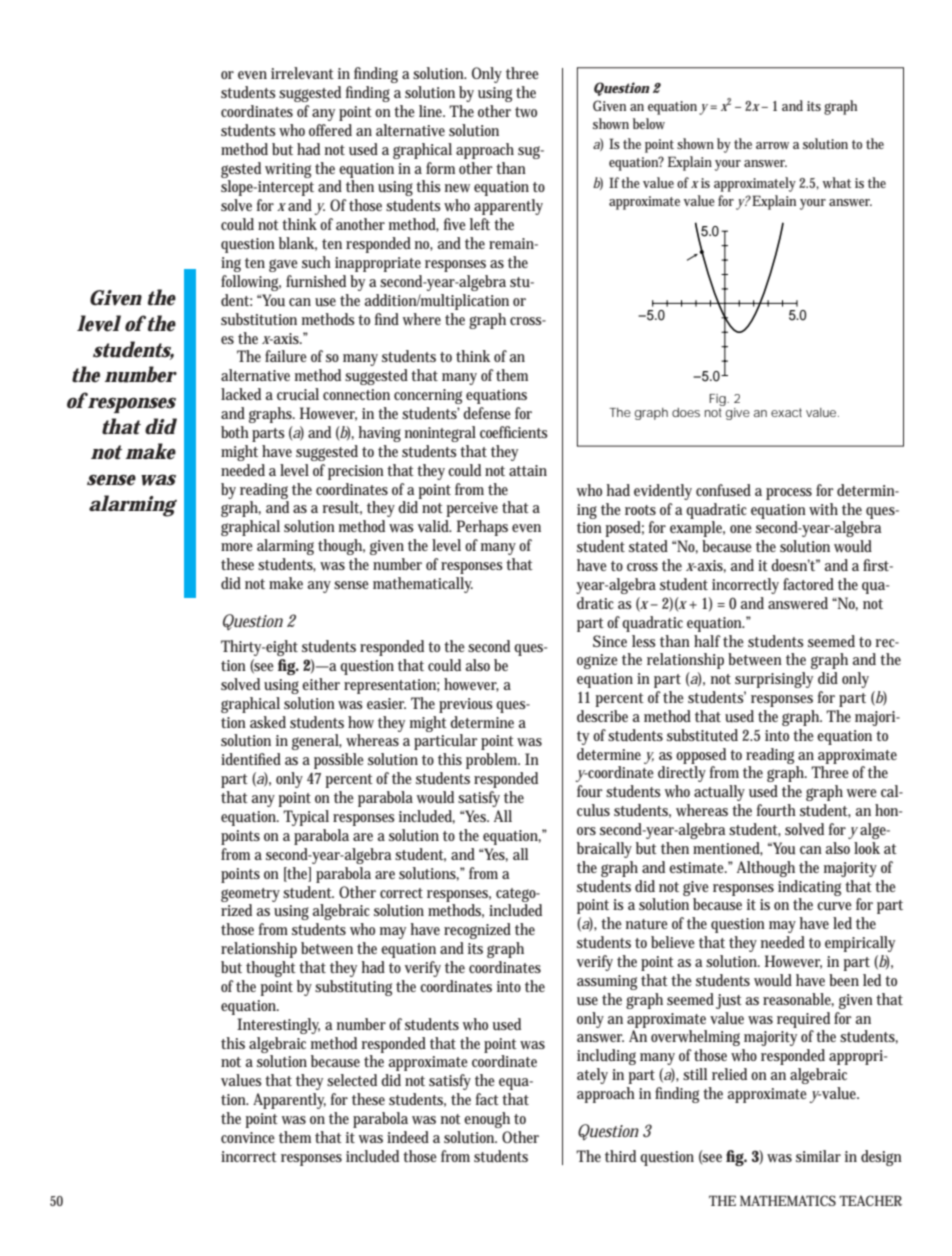 This screenshot has height=1256, width=952. I want to click on similar, so click(818, 1156).
